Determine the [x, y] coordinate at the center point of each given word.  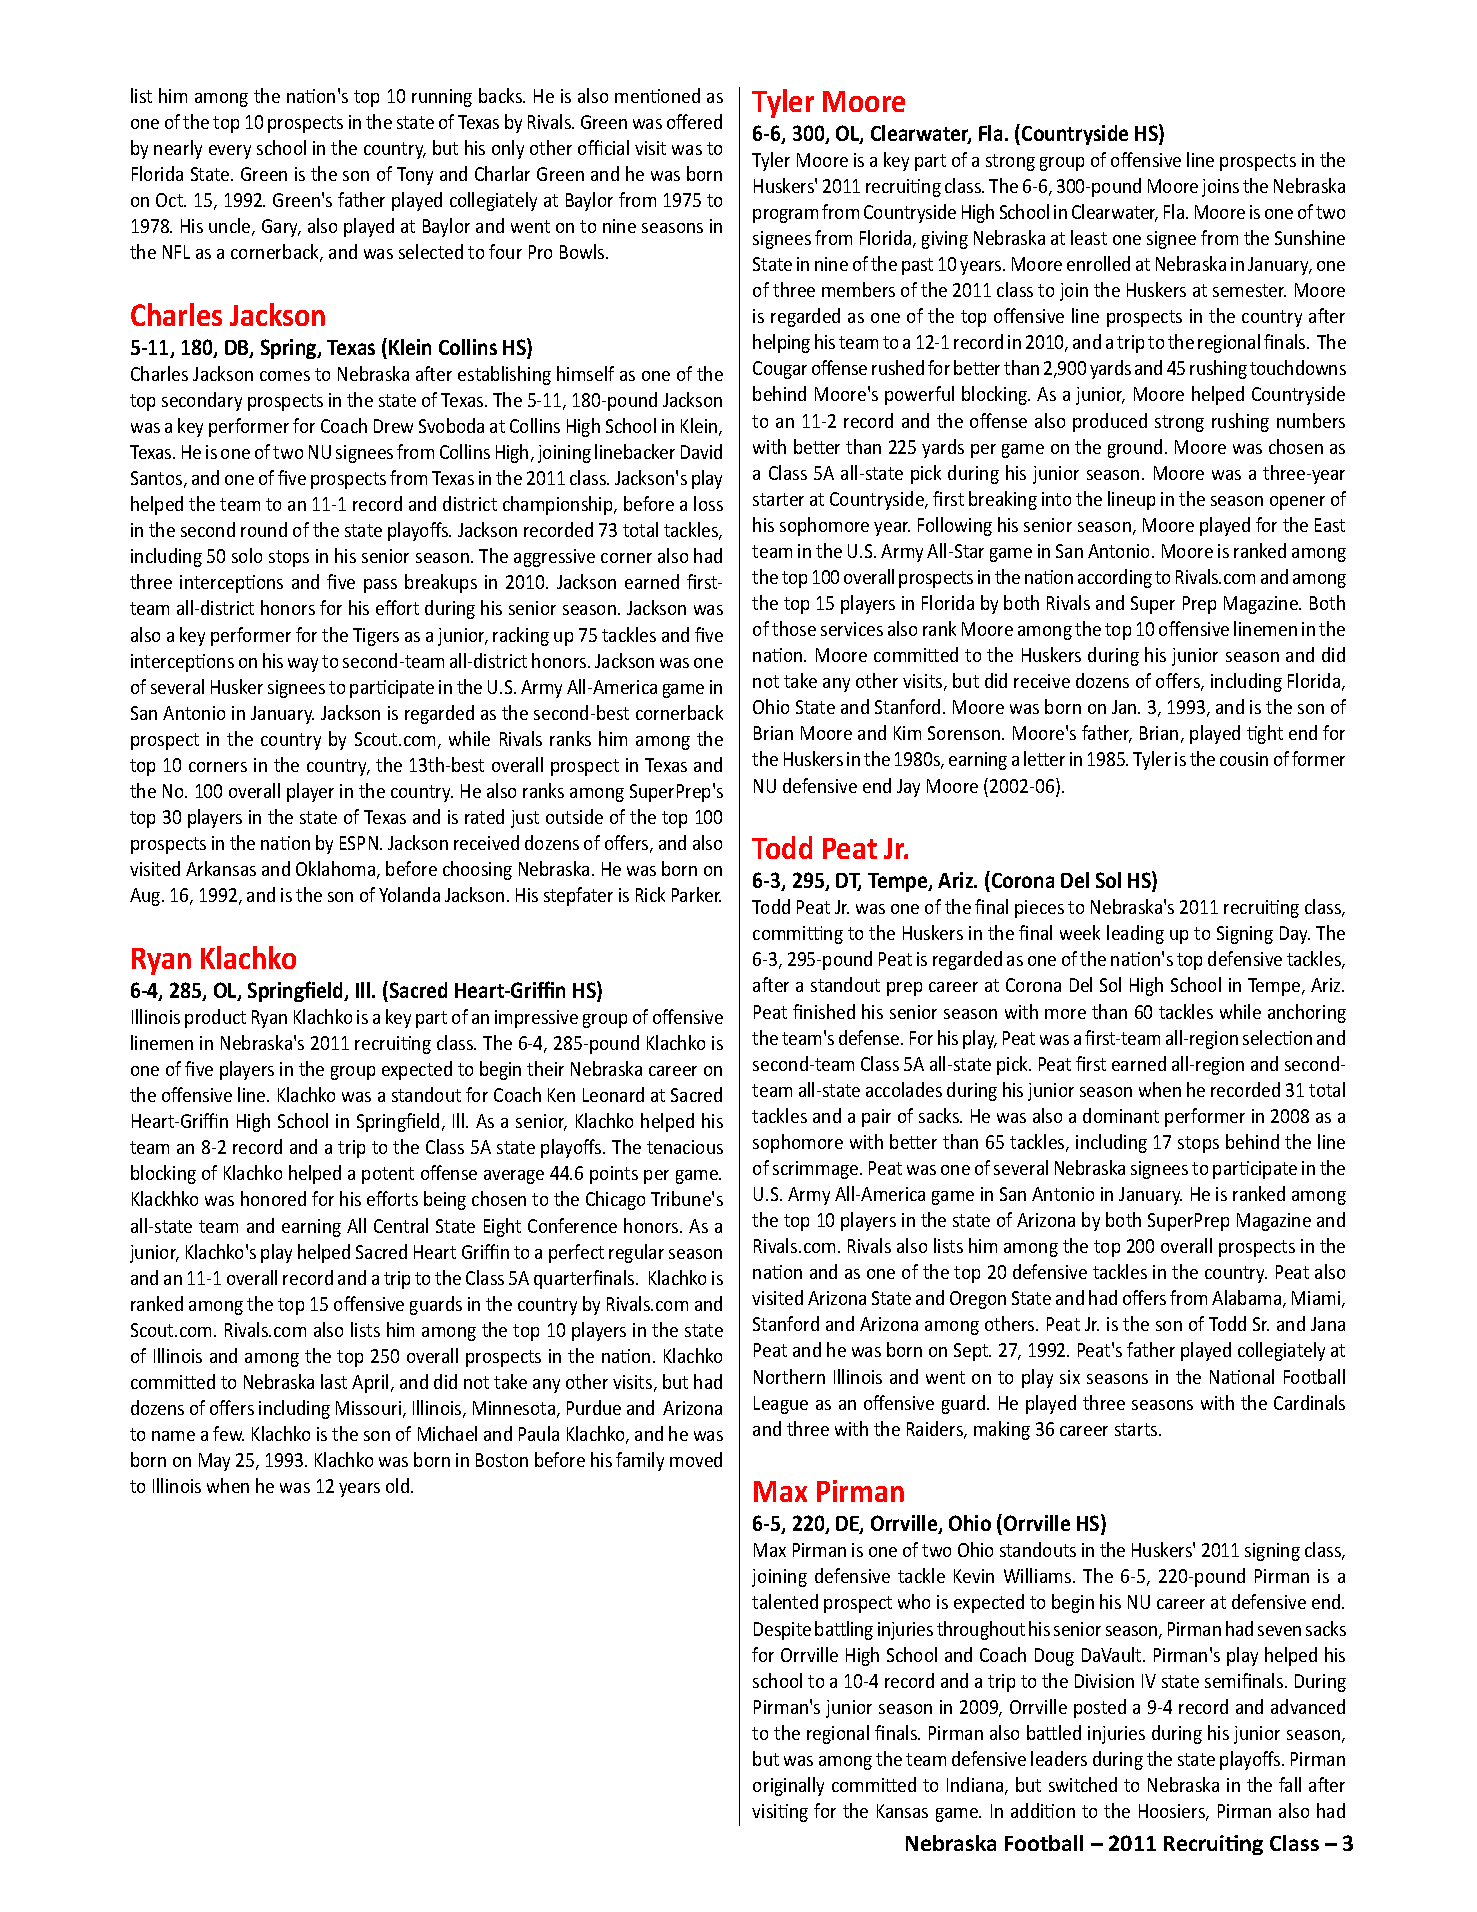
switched [1083, 1784]
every [230, 152]
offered [694, 121]
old [399, 1485]
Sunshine [1310, 237]
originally [788, 1786]
